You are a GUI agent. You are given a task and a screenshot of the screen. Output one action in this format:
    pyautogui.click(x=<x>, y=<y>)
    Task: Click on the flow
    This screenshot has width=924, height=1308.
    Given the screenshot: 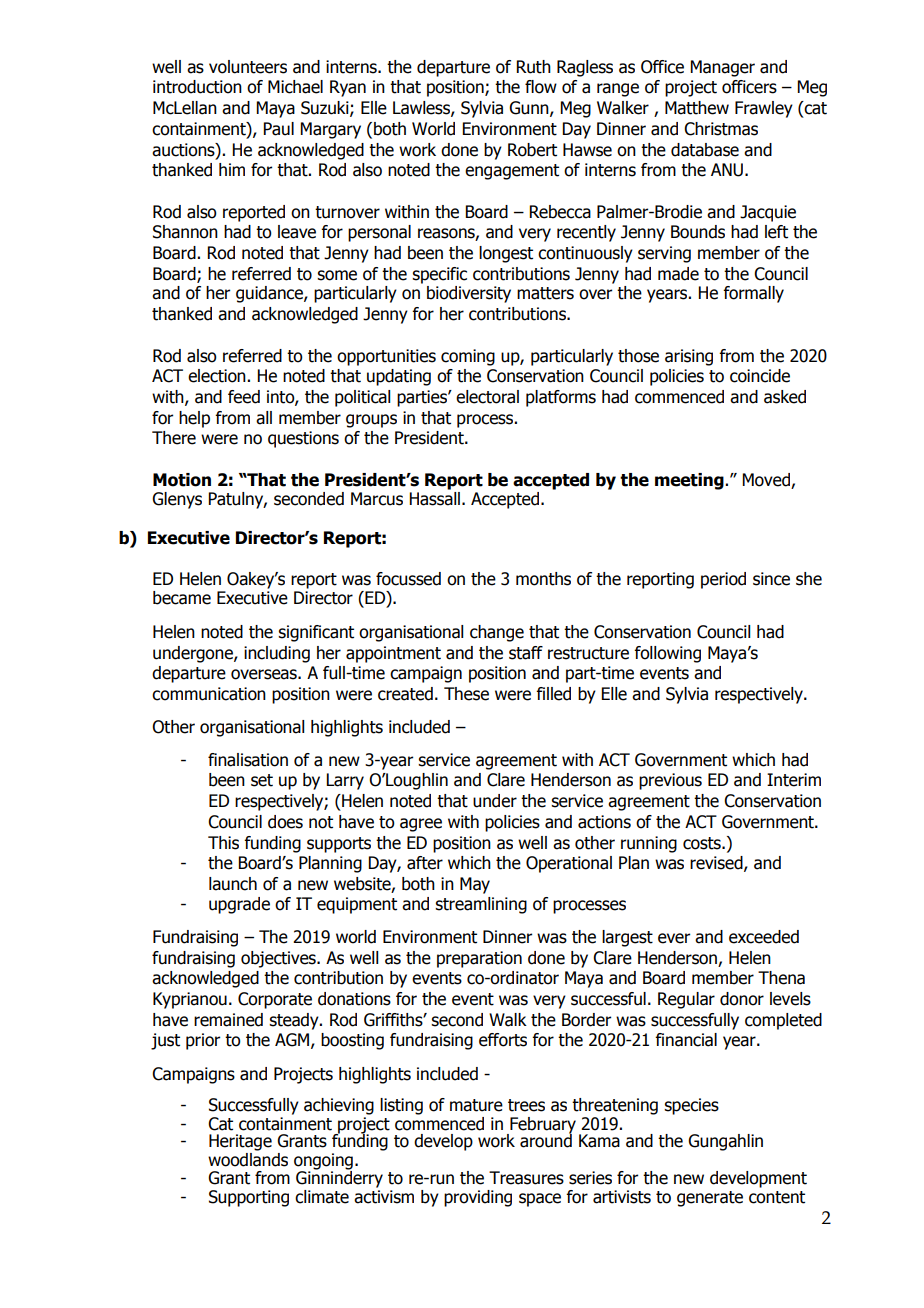 What is the action you would take?
    pyautogui.click(x=541, y=87)
